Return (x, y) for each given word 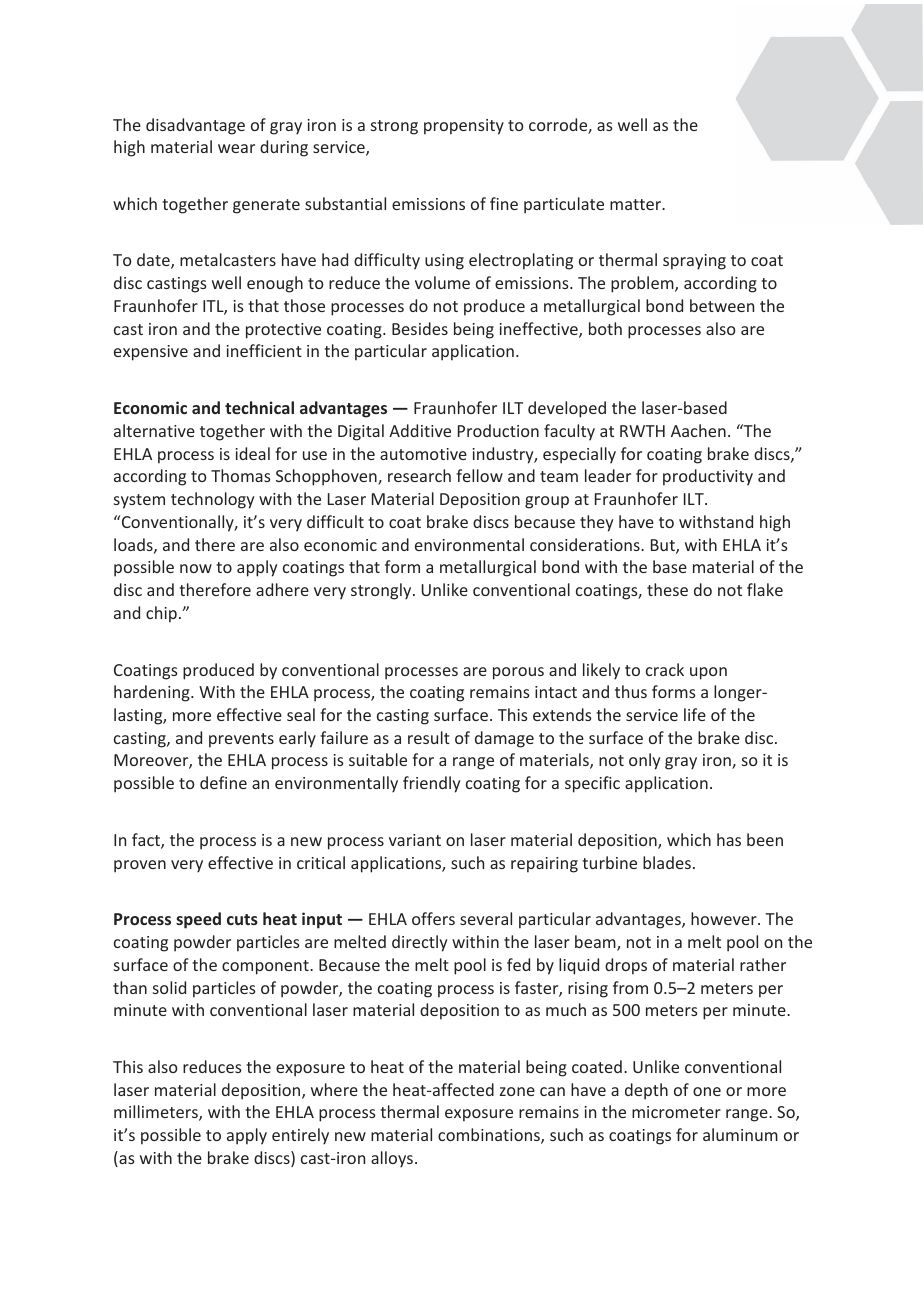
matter (637, 204)
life (695, 714)
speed (198, 920)
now (196, 568)
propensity (464, 127)
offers (433, 918)
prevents (241, 740)
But (664, 546)
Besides (420, 328)
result (429, 737)
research (419, 475)
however (725, 918)
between (722, 305)
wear (236, 148)
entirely (300, 1136)
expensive (151, 353)
